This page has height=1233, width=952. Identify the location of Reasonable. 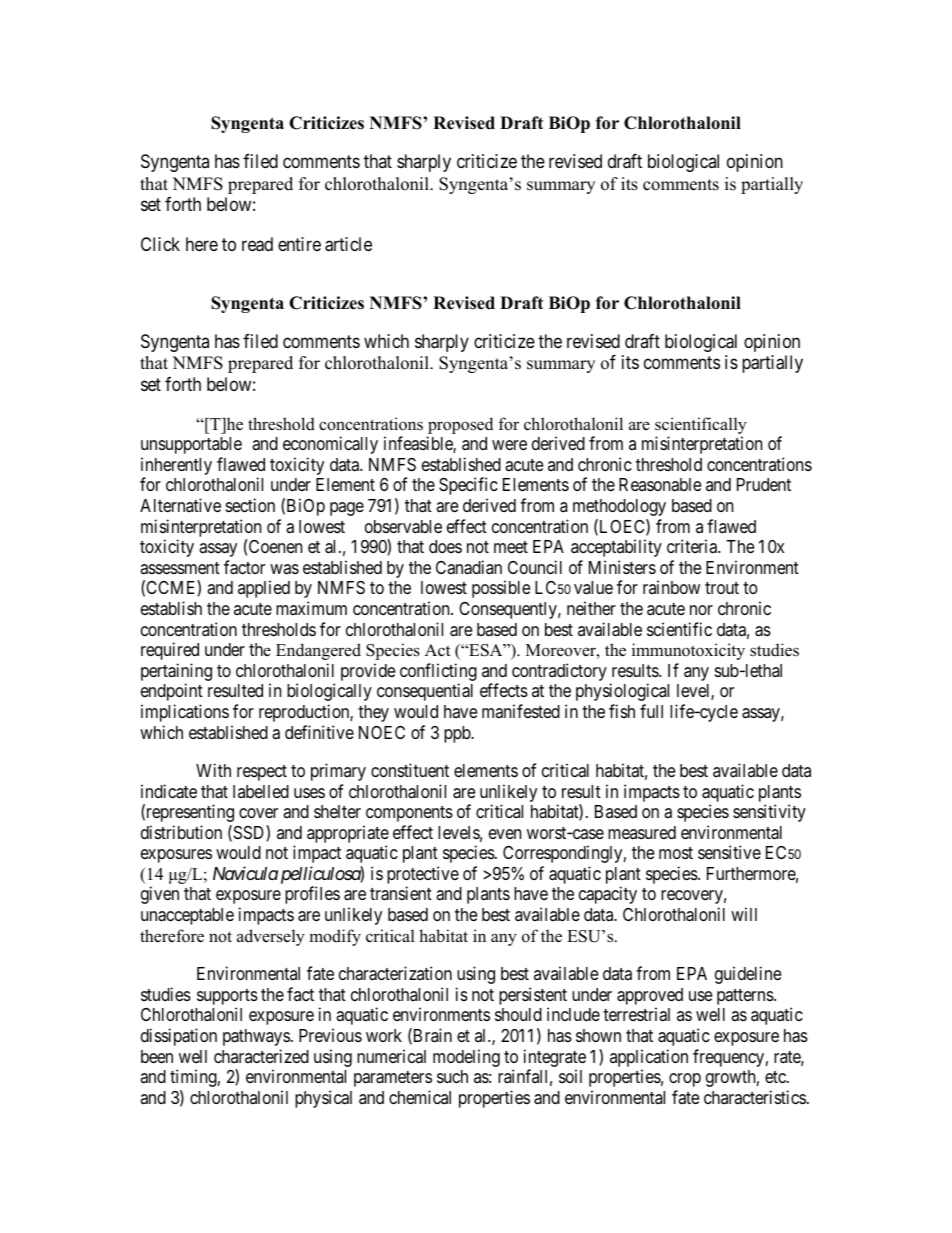
(660, 484).
